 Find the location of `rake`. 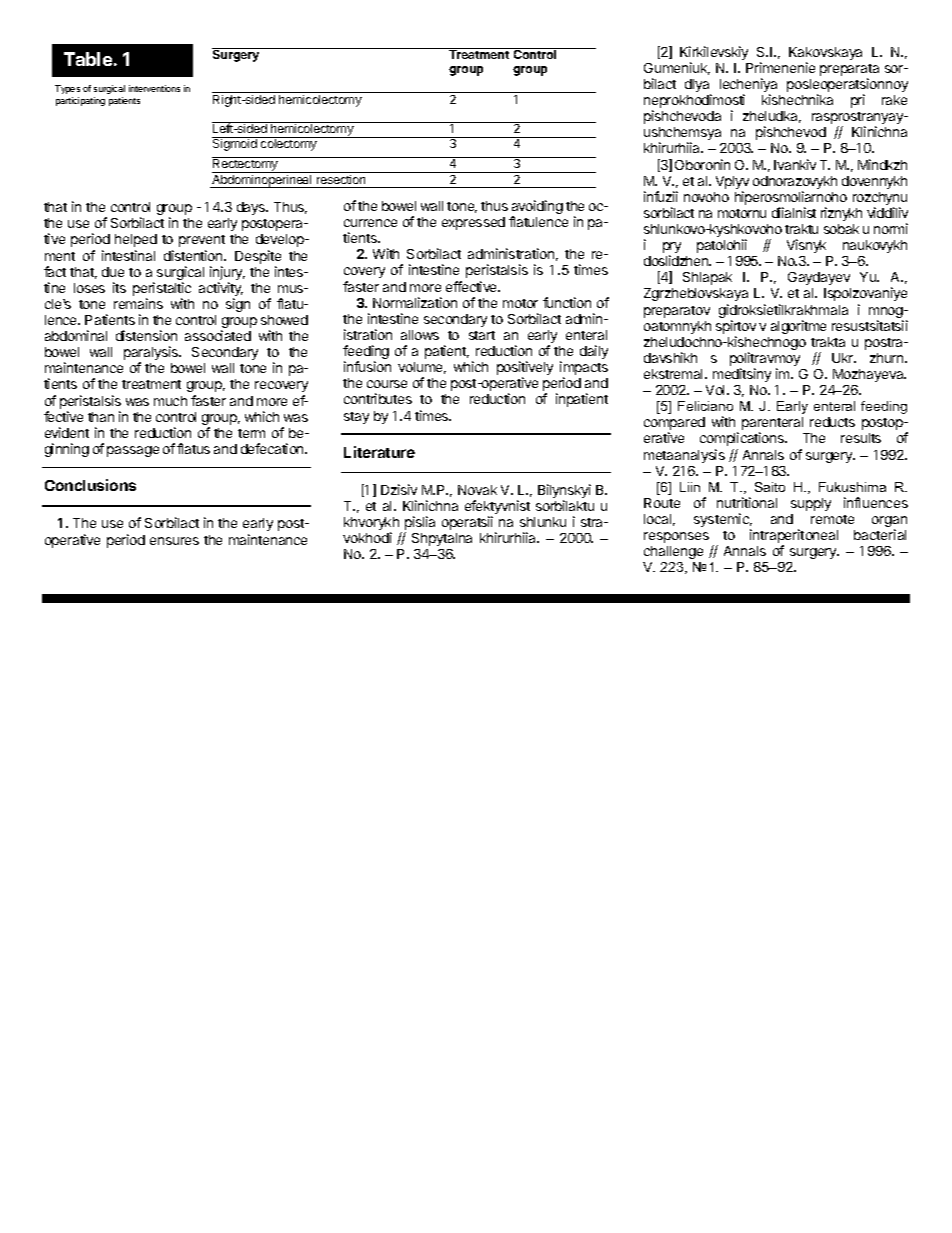

rake is located at coordinates (894, 100).
